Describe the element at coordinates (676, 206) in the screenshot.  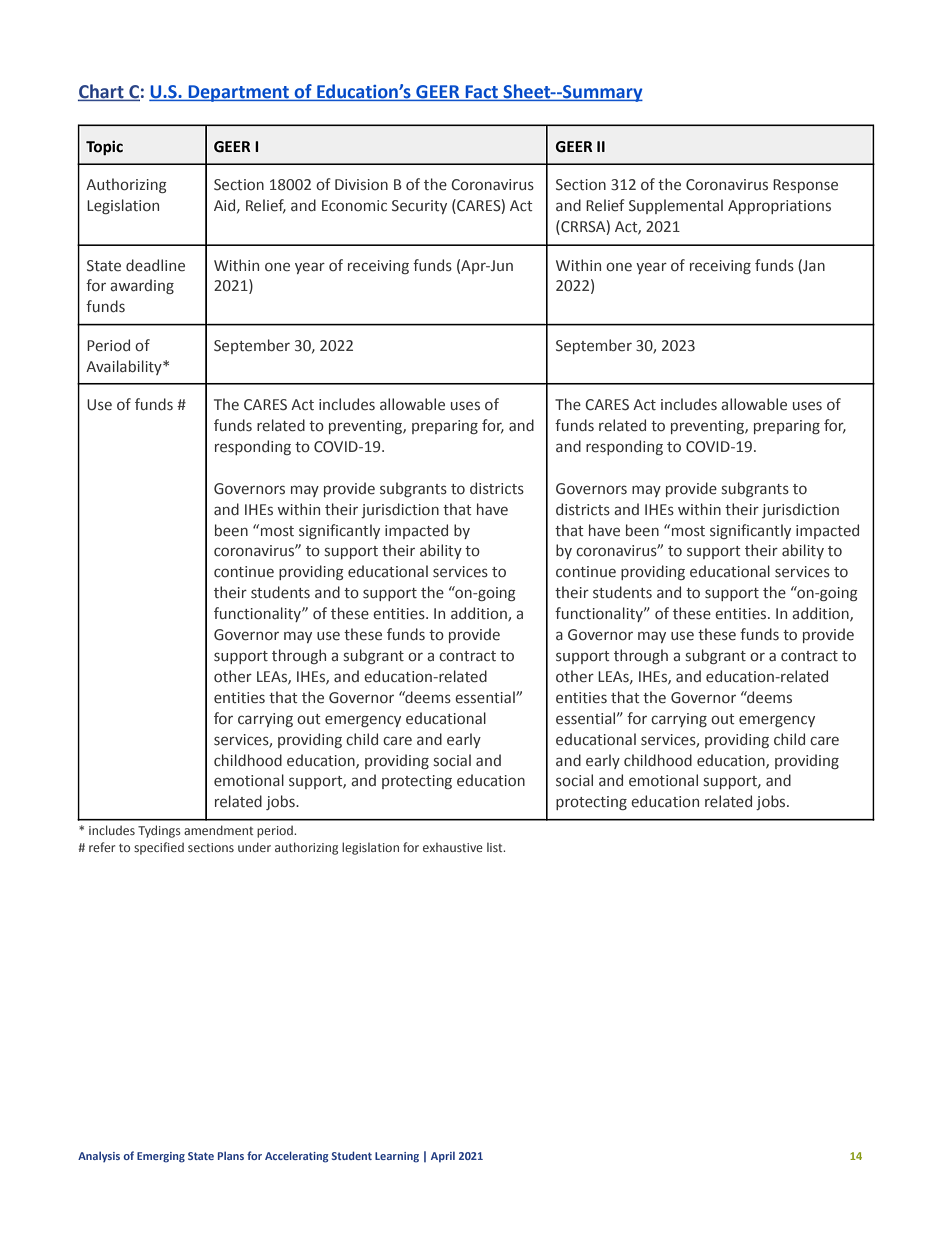
I see `Supplemental` at that location.
